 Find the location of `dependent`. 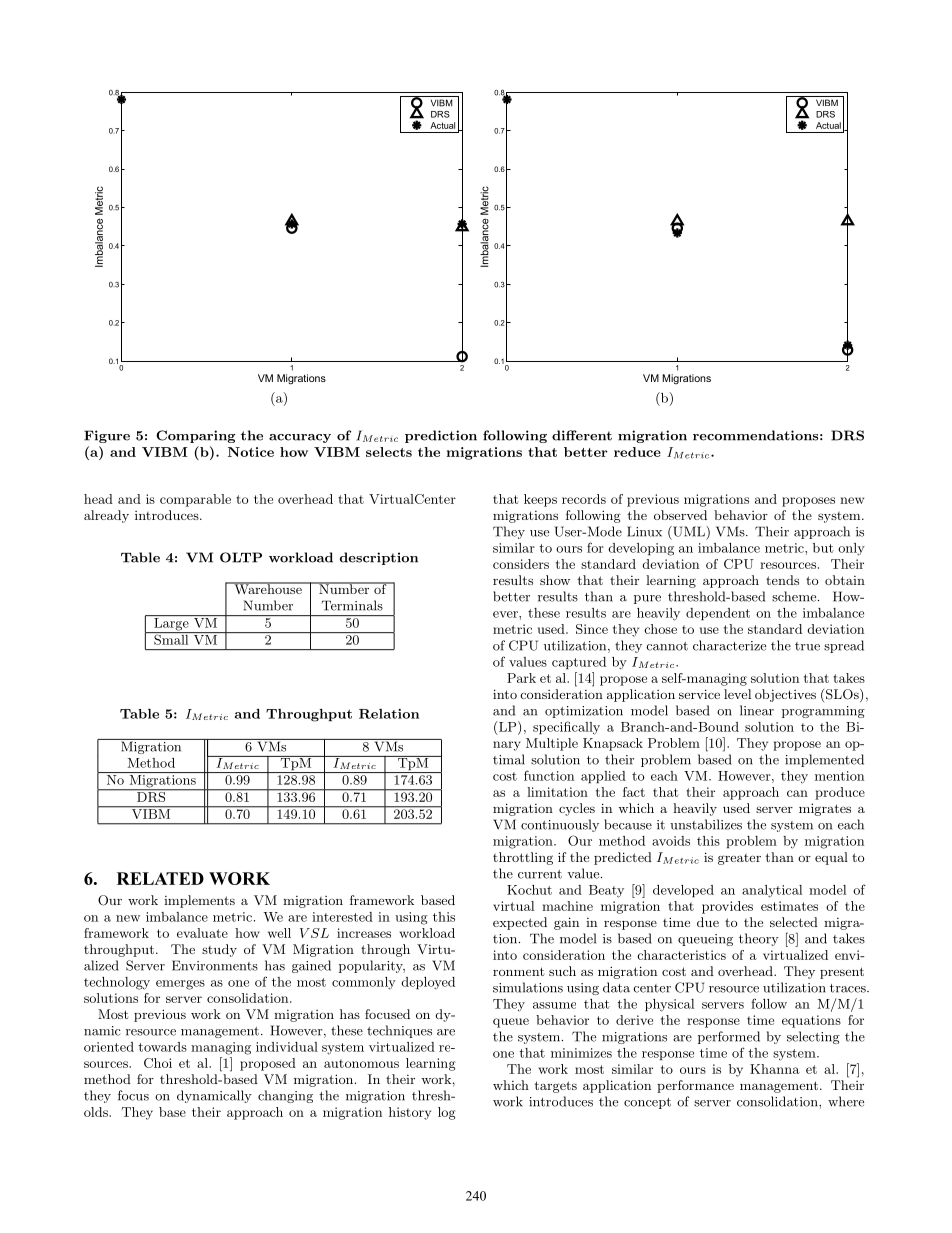

dependent is located at coordinates (718, 614).
